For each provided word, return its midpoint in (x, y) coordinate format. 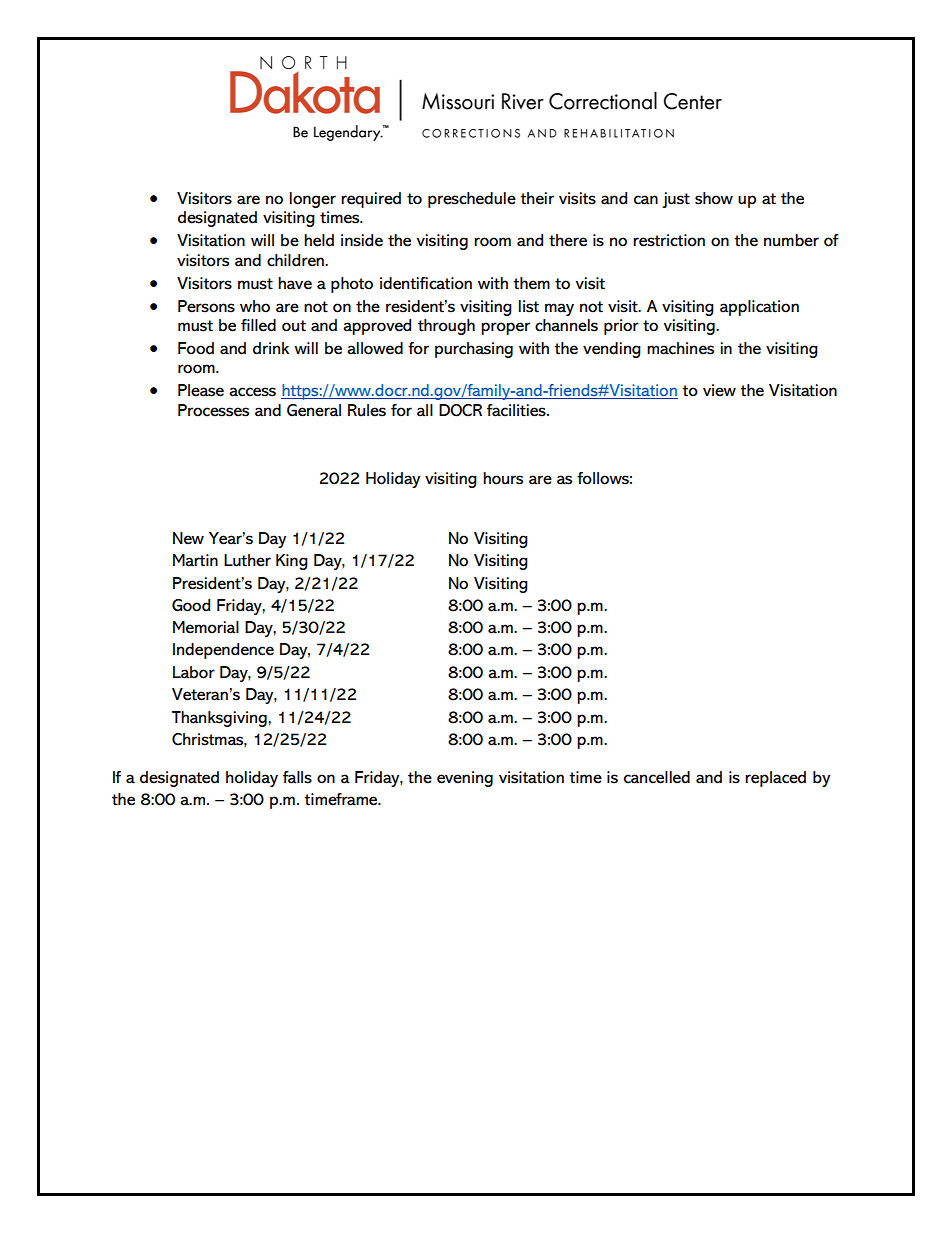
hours (503, 478)
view (719, 390)
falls (297, 777)
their (537, 198)
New (188, 538)
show (714, 198)
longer (313, 200)
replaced (775, 779)
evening (465, 779)
